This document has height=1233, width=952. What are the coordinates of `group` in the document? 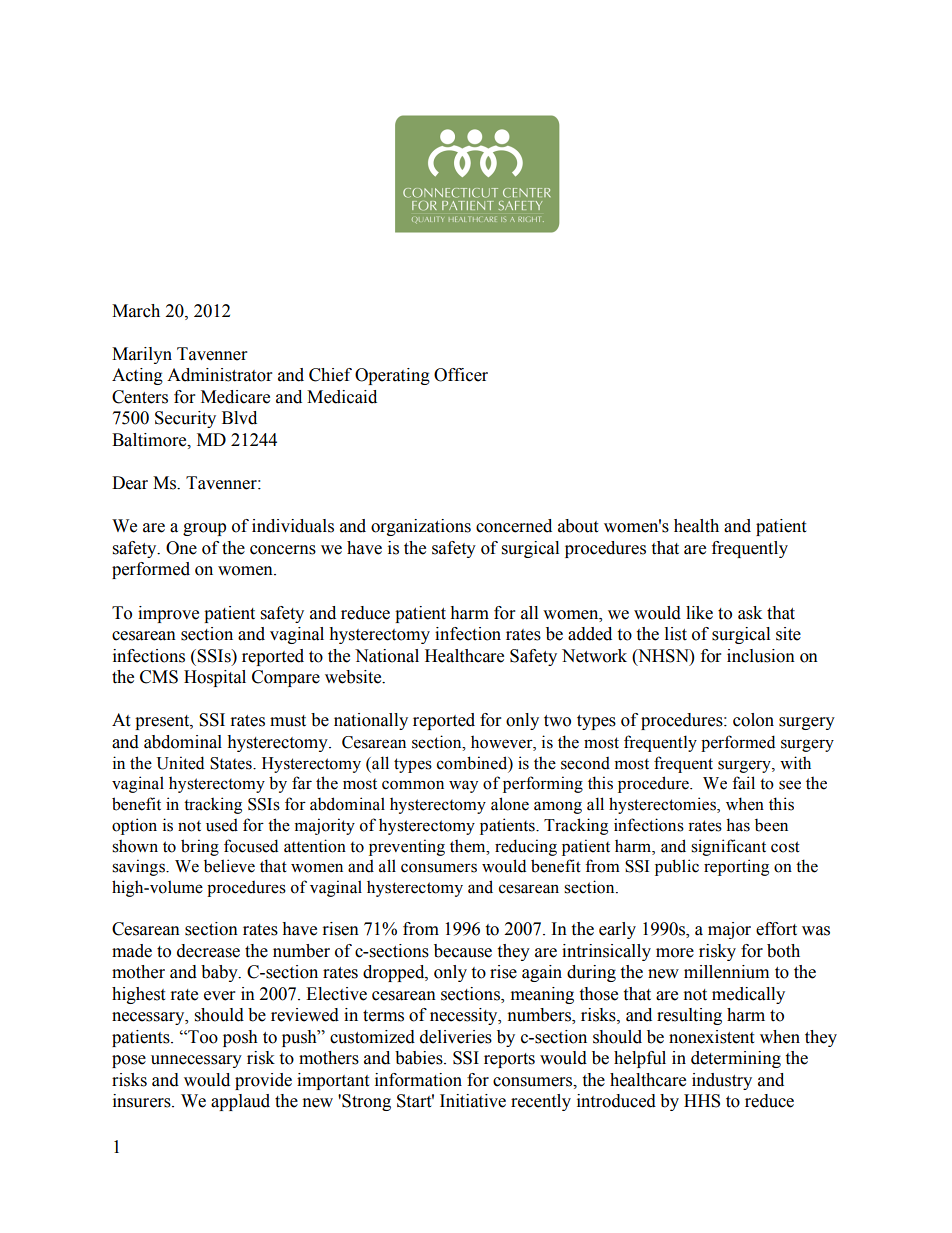 It's located at (204, 529).
